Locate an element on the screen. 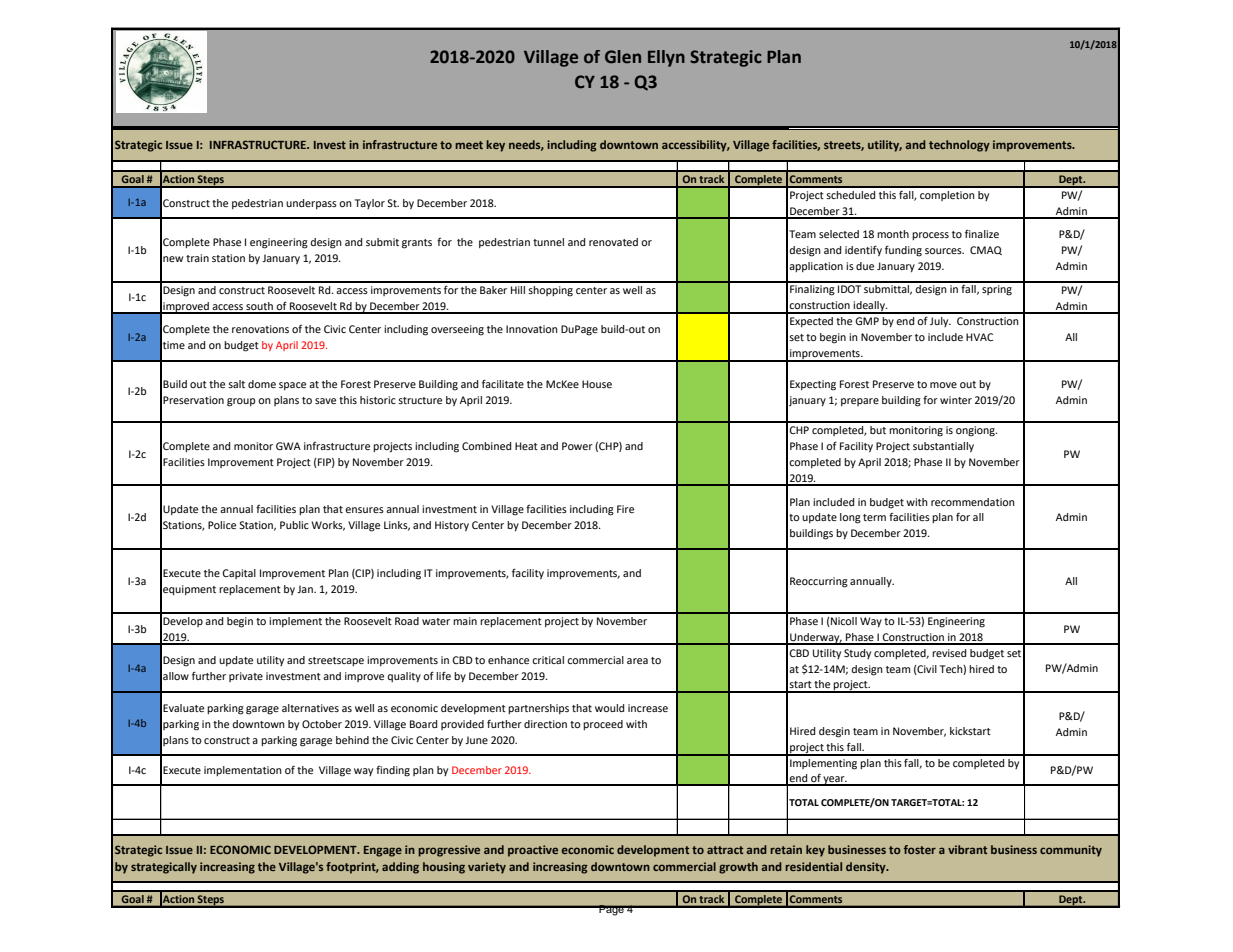 The height and width of the screenshot is (952, 1233). Ellyn is located at coordinates (666, 58).
